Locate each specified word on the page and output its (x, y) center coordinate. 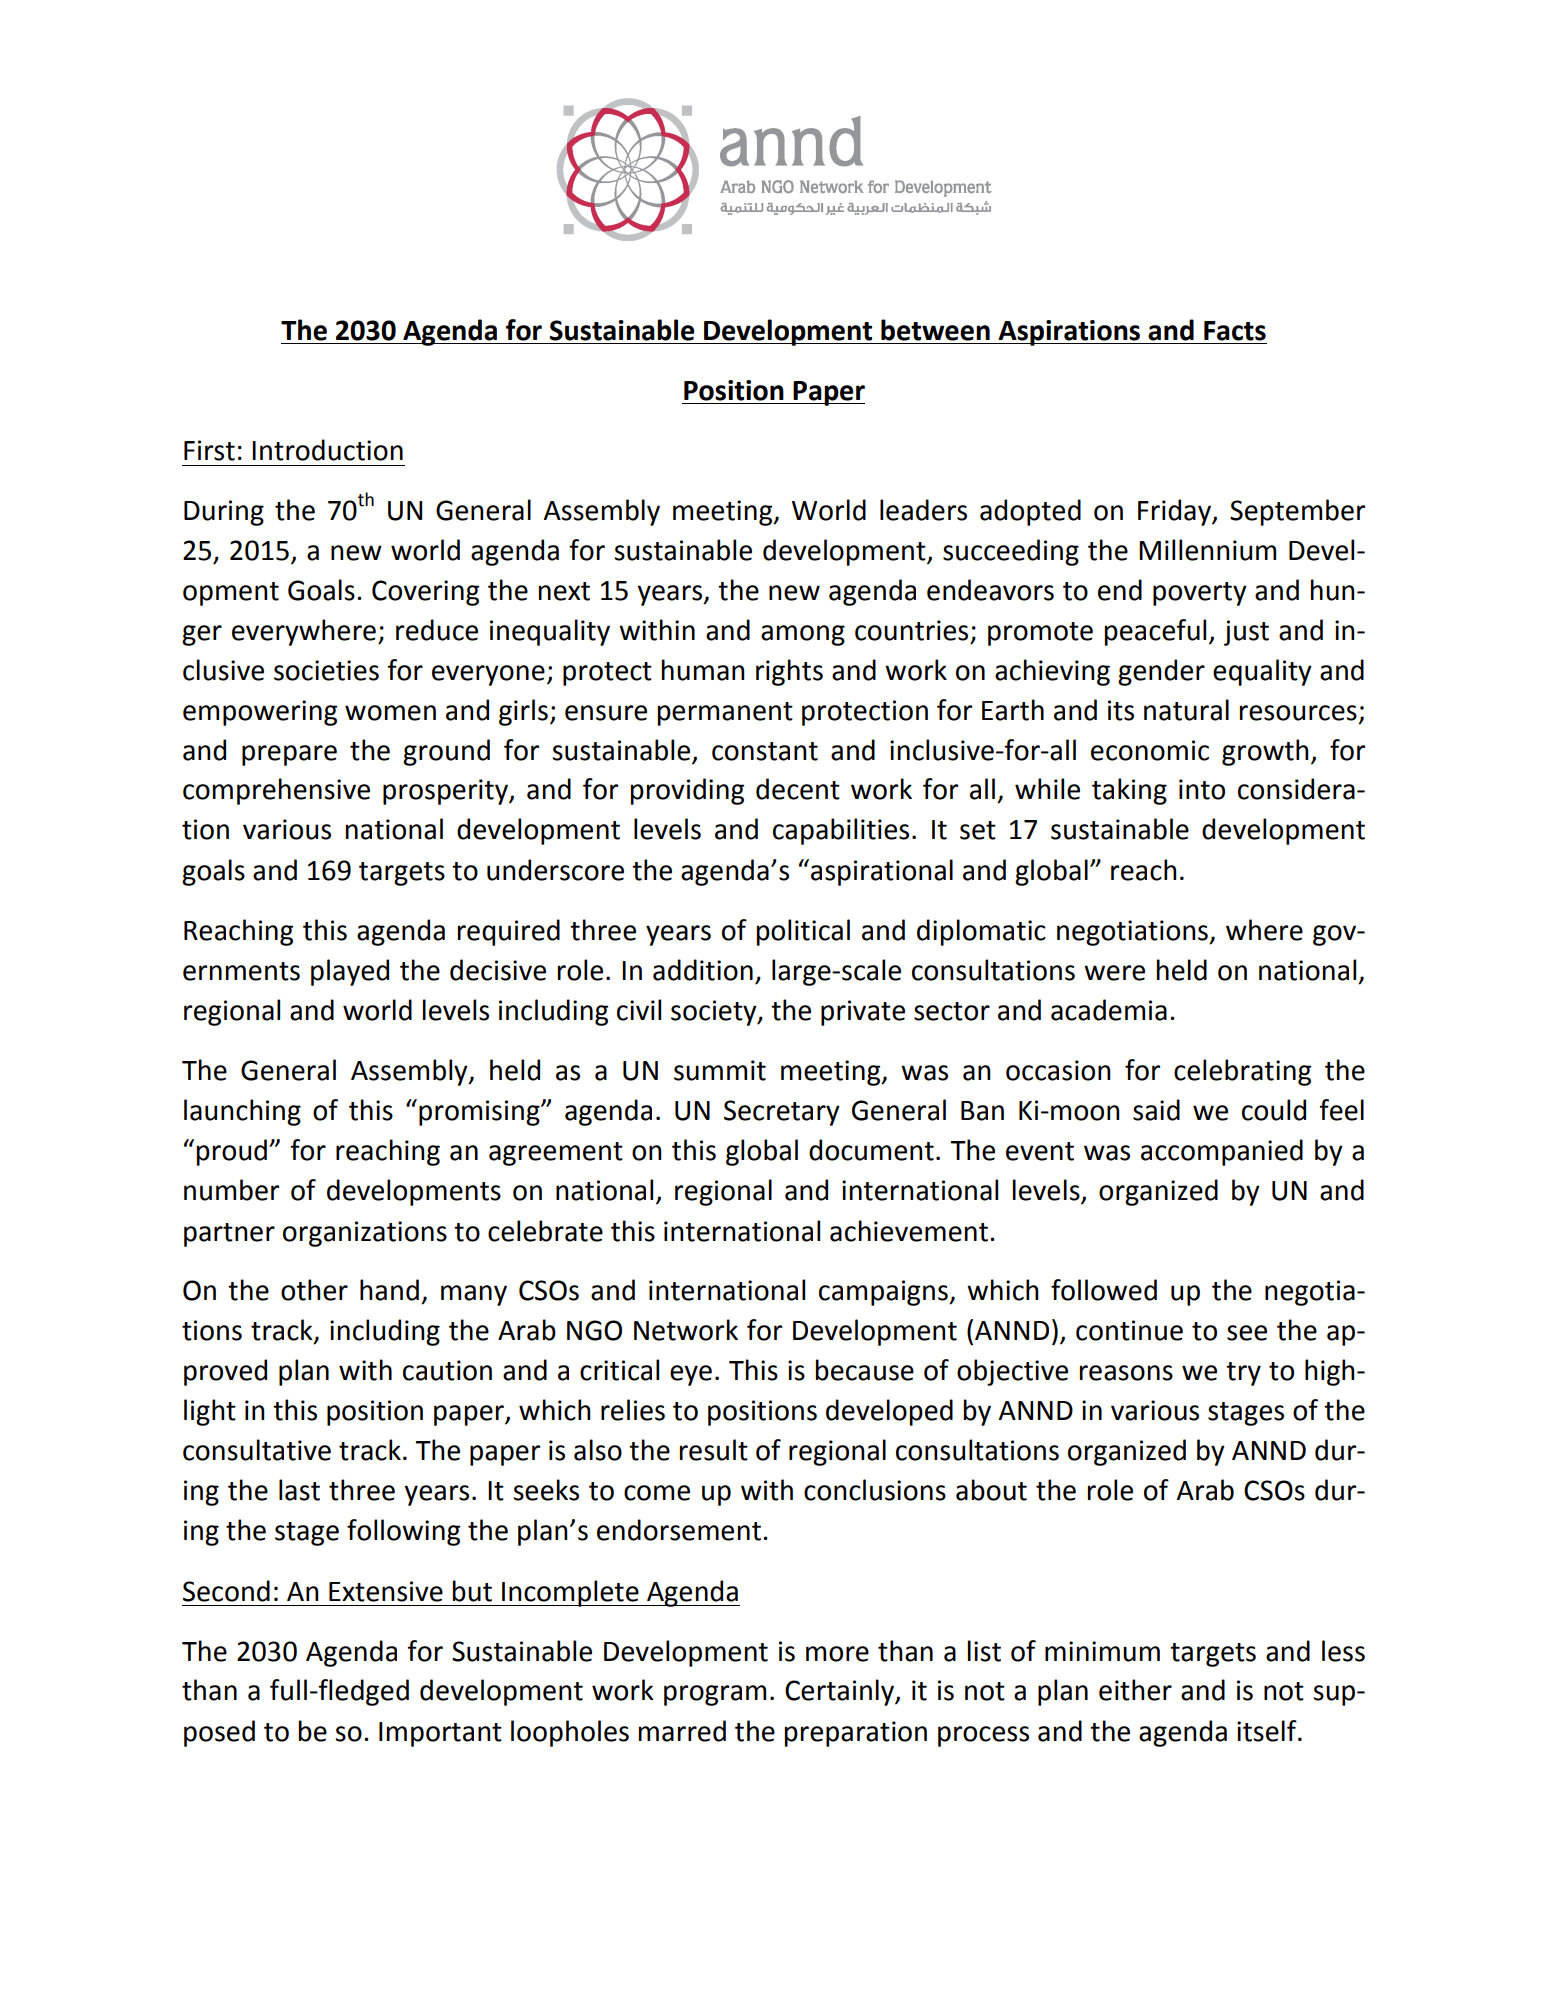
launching (242, 1112)
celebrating (1242, 1072)
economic (1150, 750)
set (978, 830)
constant (765, 751)
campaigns (884, 1293)
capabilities (841, 831)
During (224, 513)
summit (720, 1070)
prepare (289, 755)
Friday (1176, 512)
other (314, 1290)
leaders (923, 510)
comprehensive (276, 791)
